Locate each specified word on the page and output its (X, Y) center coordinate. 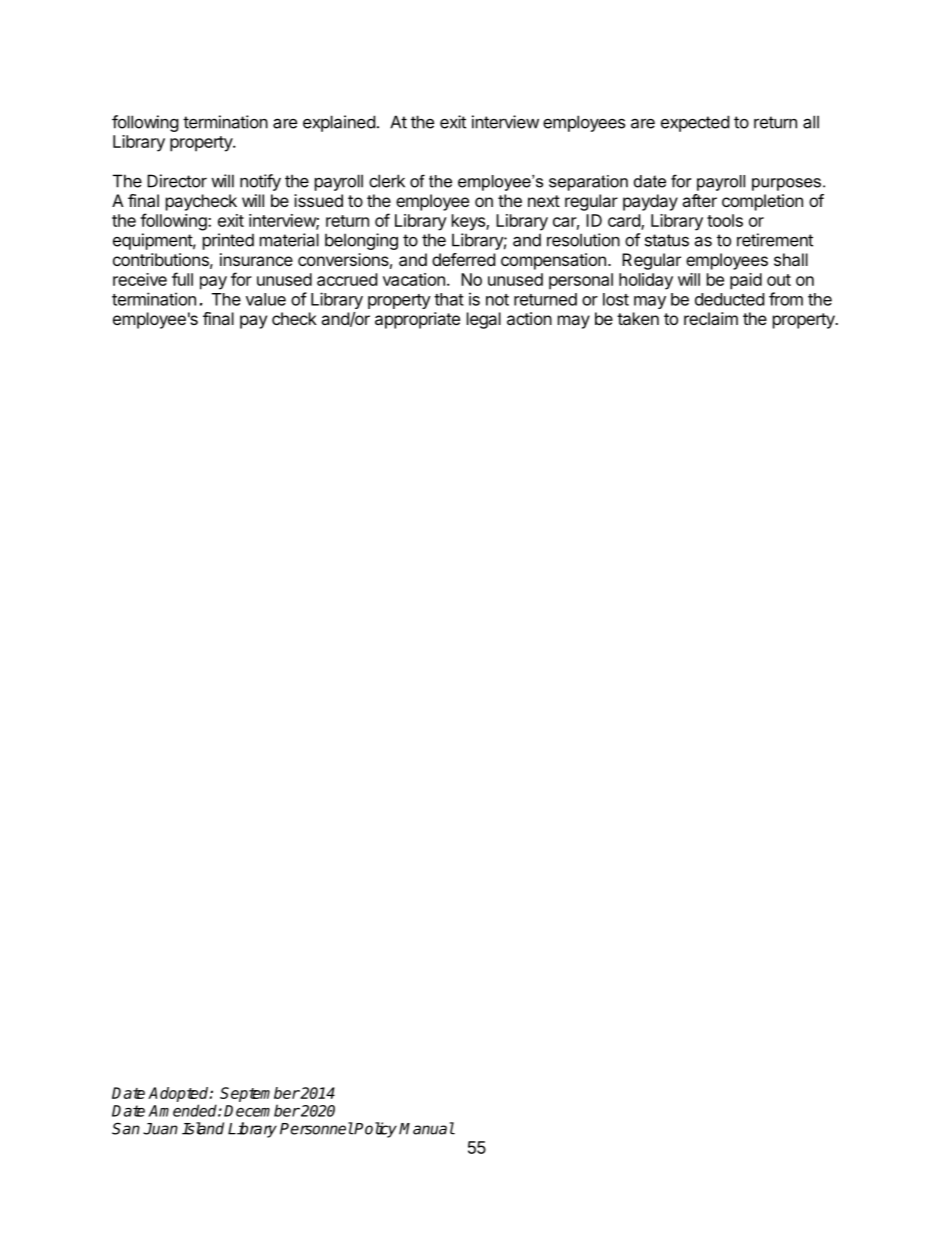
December (262, 1110)
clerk (387, 181)
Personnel (316, 1128)
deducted (729, 299)
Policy (375, 1130)
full (182, 279)
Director (177, 181)
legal (484, 320)
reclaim (711, 318)
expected (695, 123)
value (266, 299)
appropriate (417, 320)
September (260, 1094)
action (529, 318)
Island (203, 1128)
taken (638, 318)
